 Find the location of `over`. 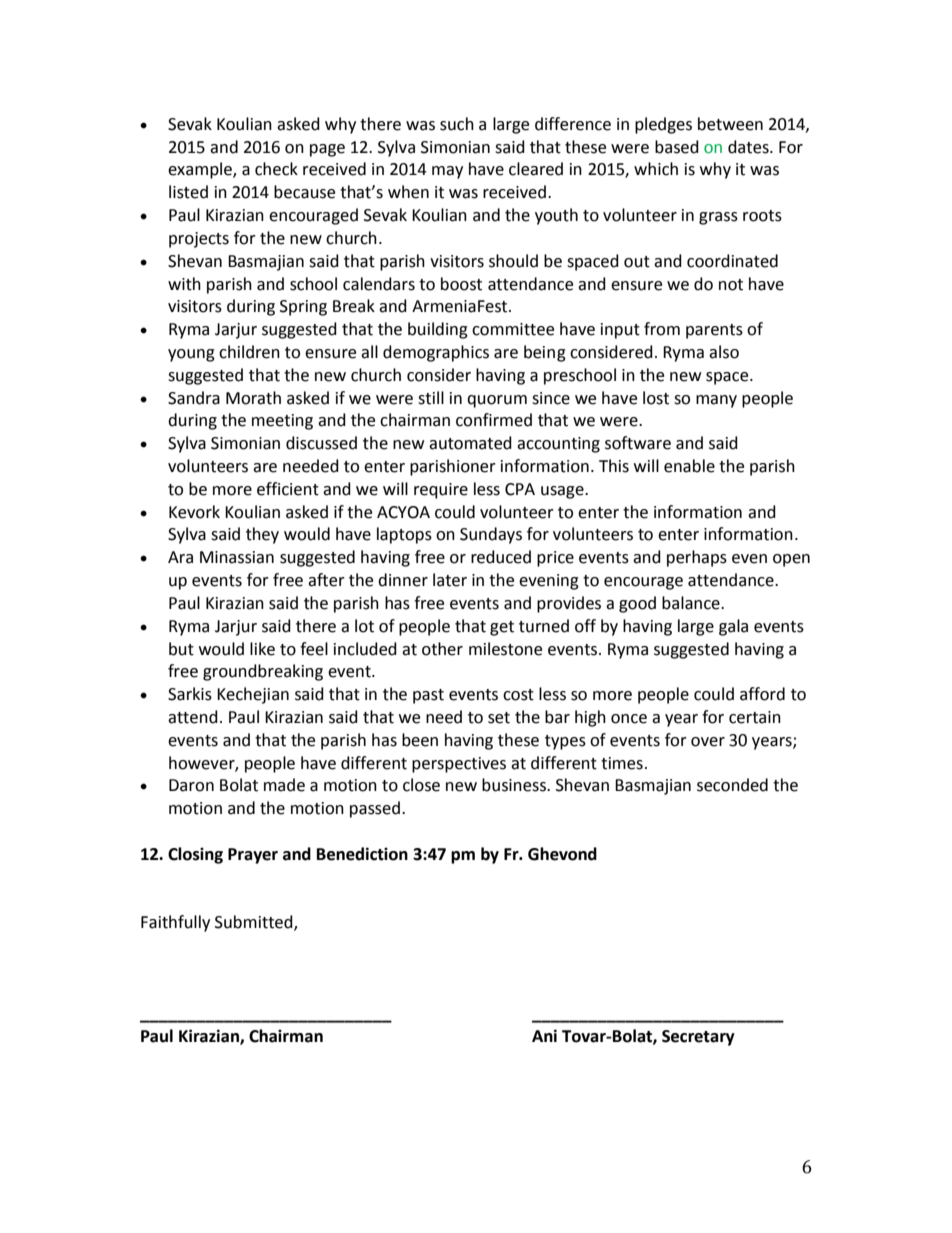

over is located at coordinates (708, 742).
